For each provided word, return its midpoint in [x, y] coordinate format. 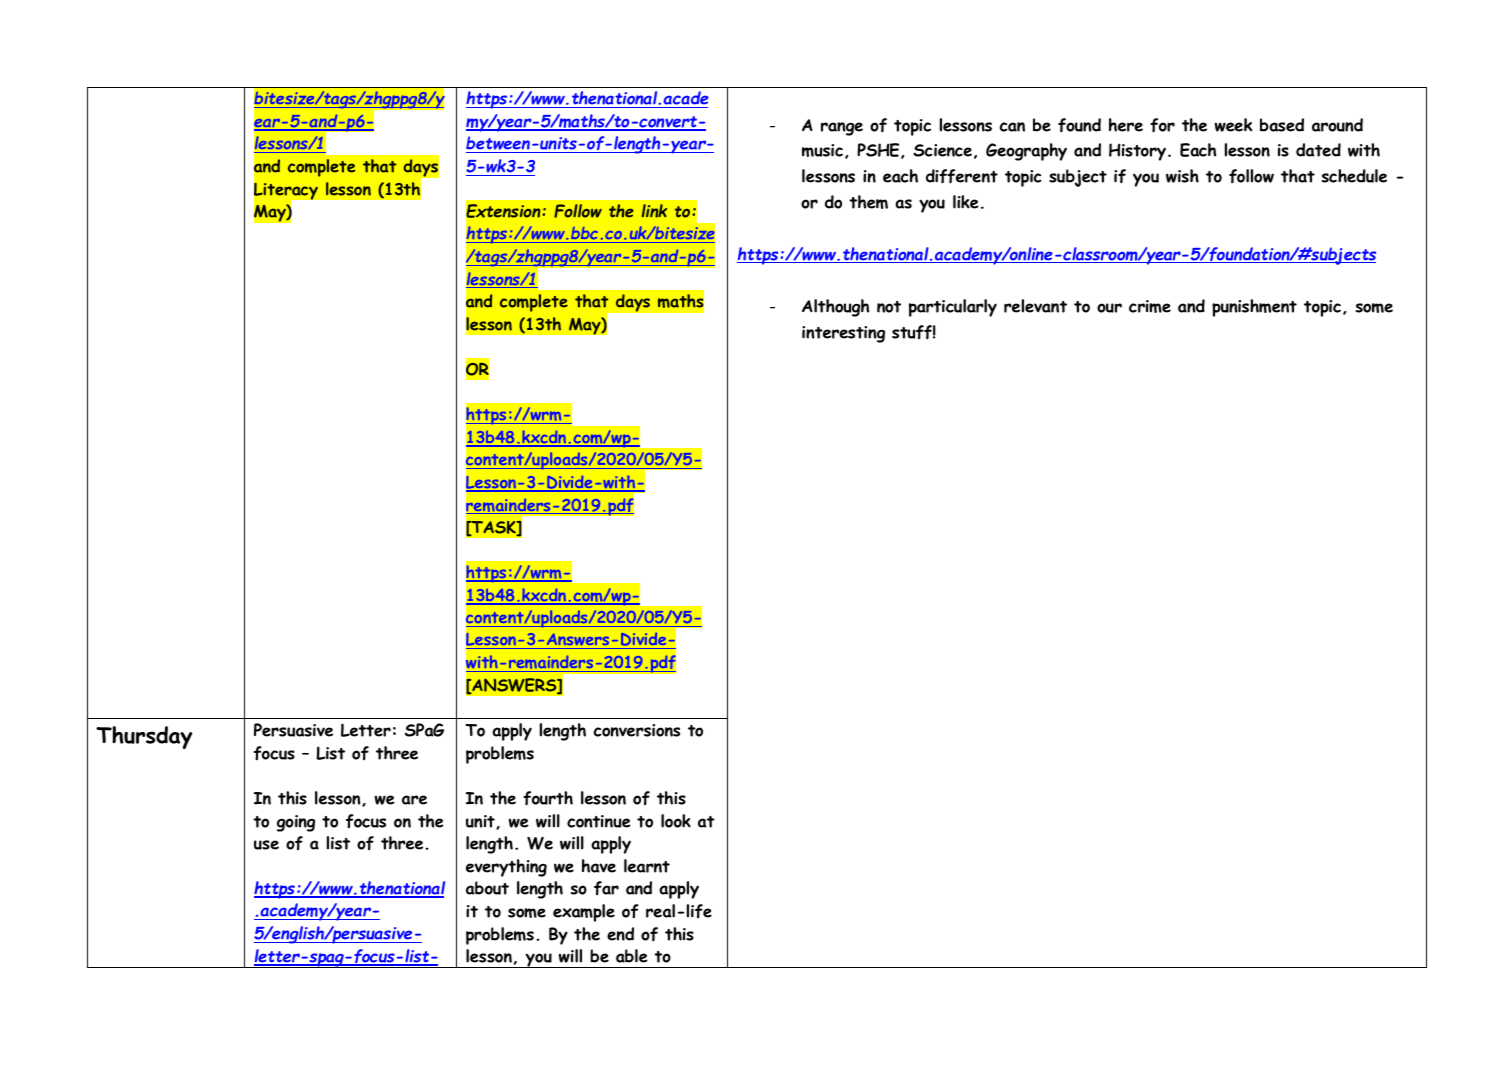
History [1137, 152]
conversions [636, 730]
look [676, 821]
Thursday [144, 737]
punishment [1254, 308]
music [822, 150]
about [487, 888]
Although [835, 308]
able [632, 956]
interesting [843, 334]
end [620, 934]
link [654, 211]
